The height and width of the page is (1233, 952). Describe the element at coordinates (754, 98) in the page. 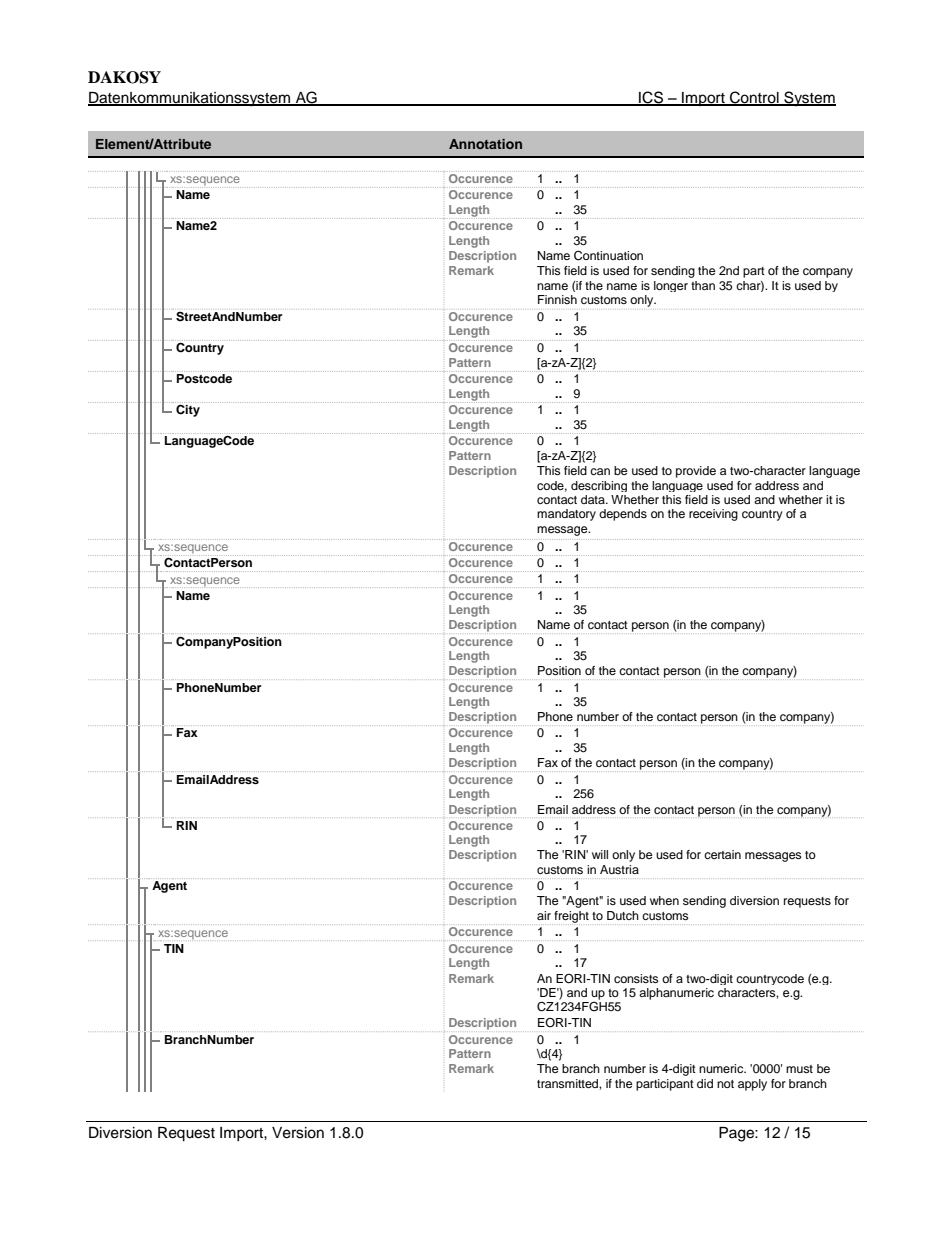

I see `Control` at that location.
